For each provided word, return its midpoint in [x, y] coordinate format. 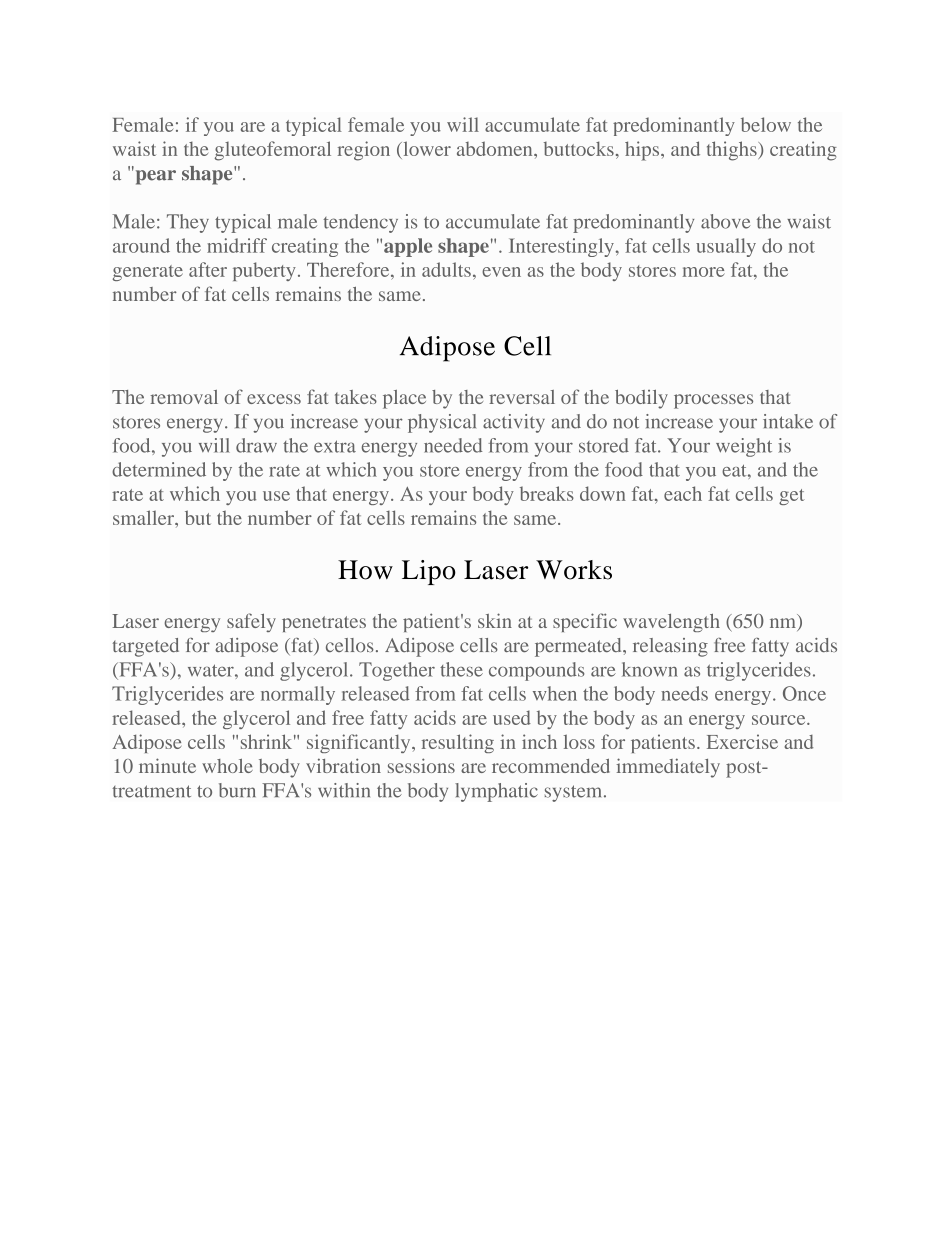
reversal [522, 397]
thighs [733, 151]
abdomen [496, 148]
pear [154, 176]
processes [713, 401]
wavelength [671, 623]
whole [227, 766]
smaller [144, 517]
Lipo [429, 572]
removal [184, 397]
